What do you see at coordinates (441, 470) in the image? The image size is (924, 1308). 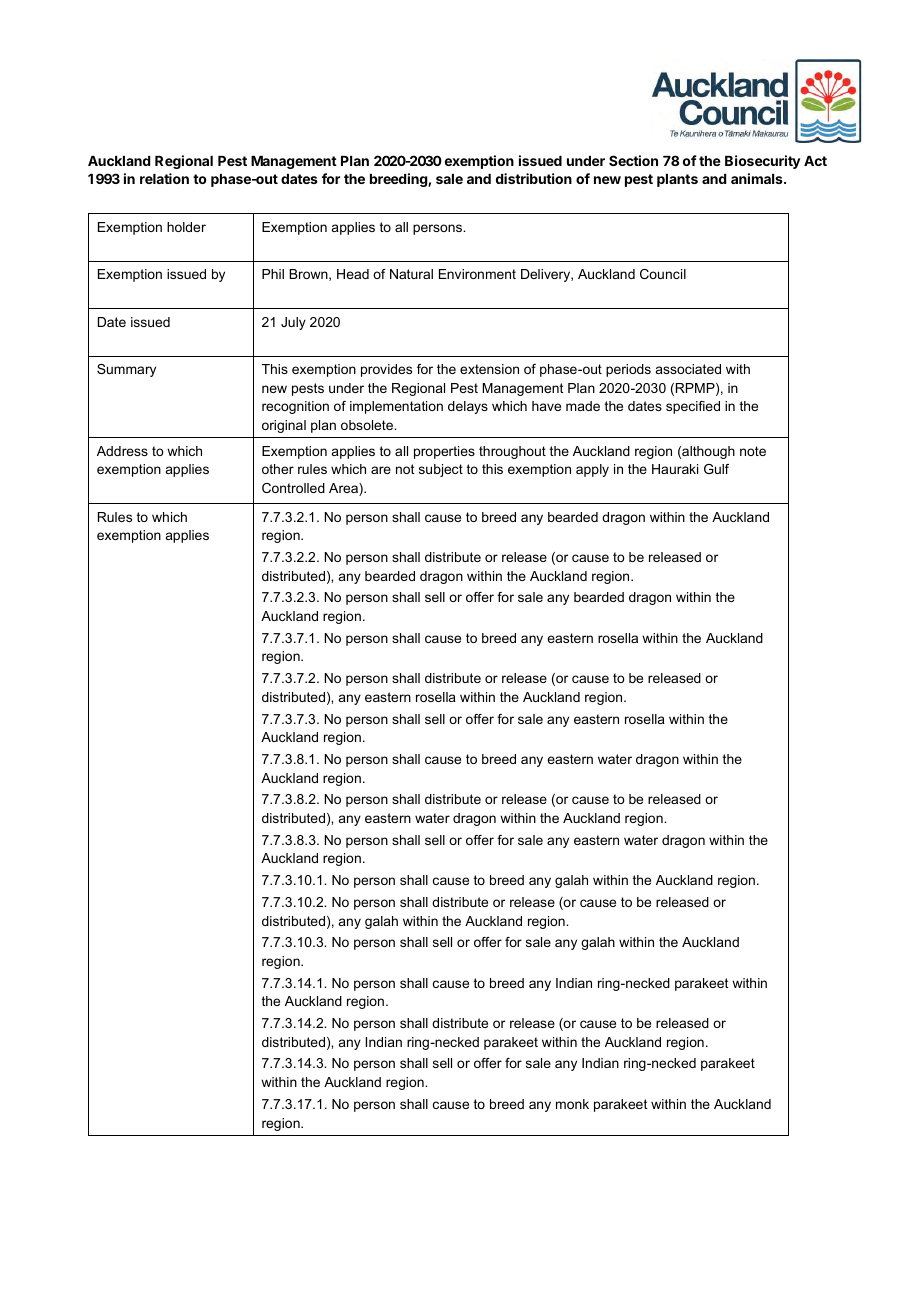 I see `subject` at bounding box center [441, 470].
